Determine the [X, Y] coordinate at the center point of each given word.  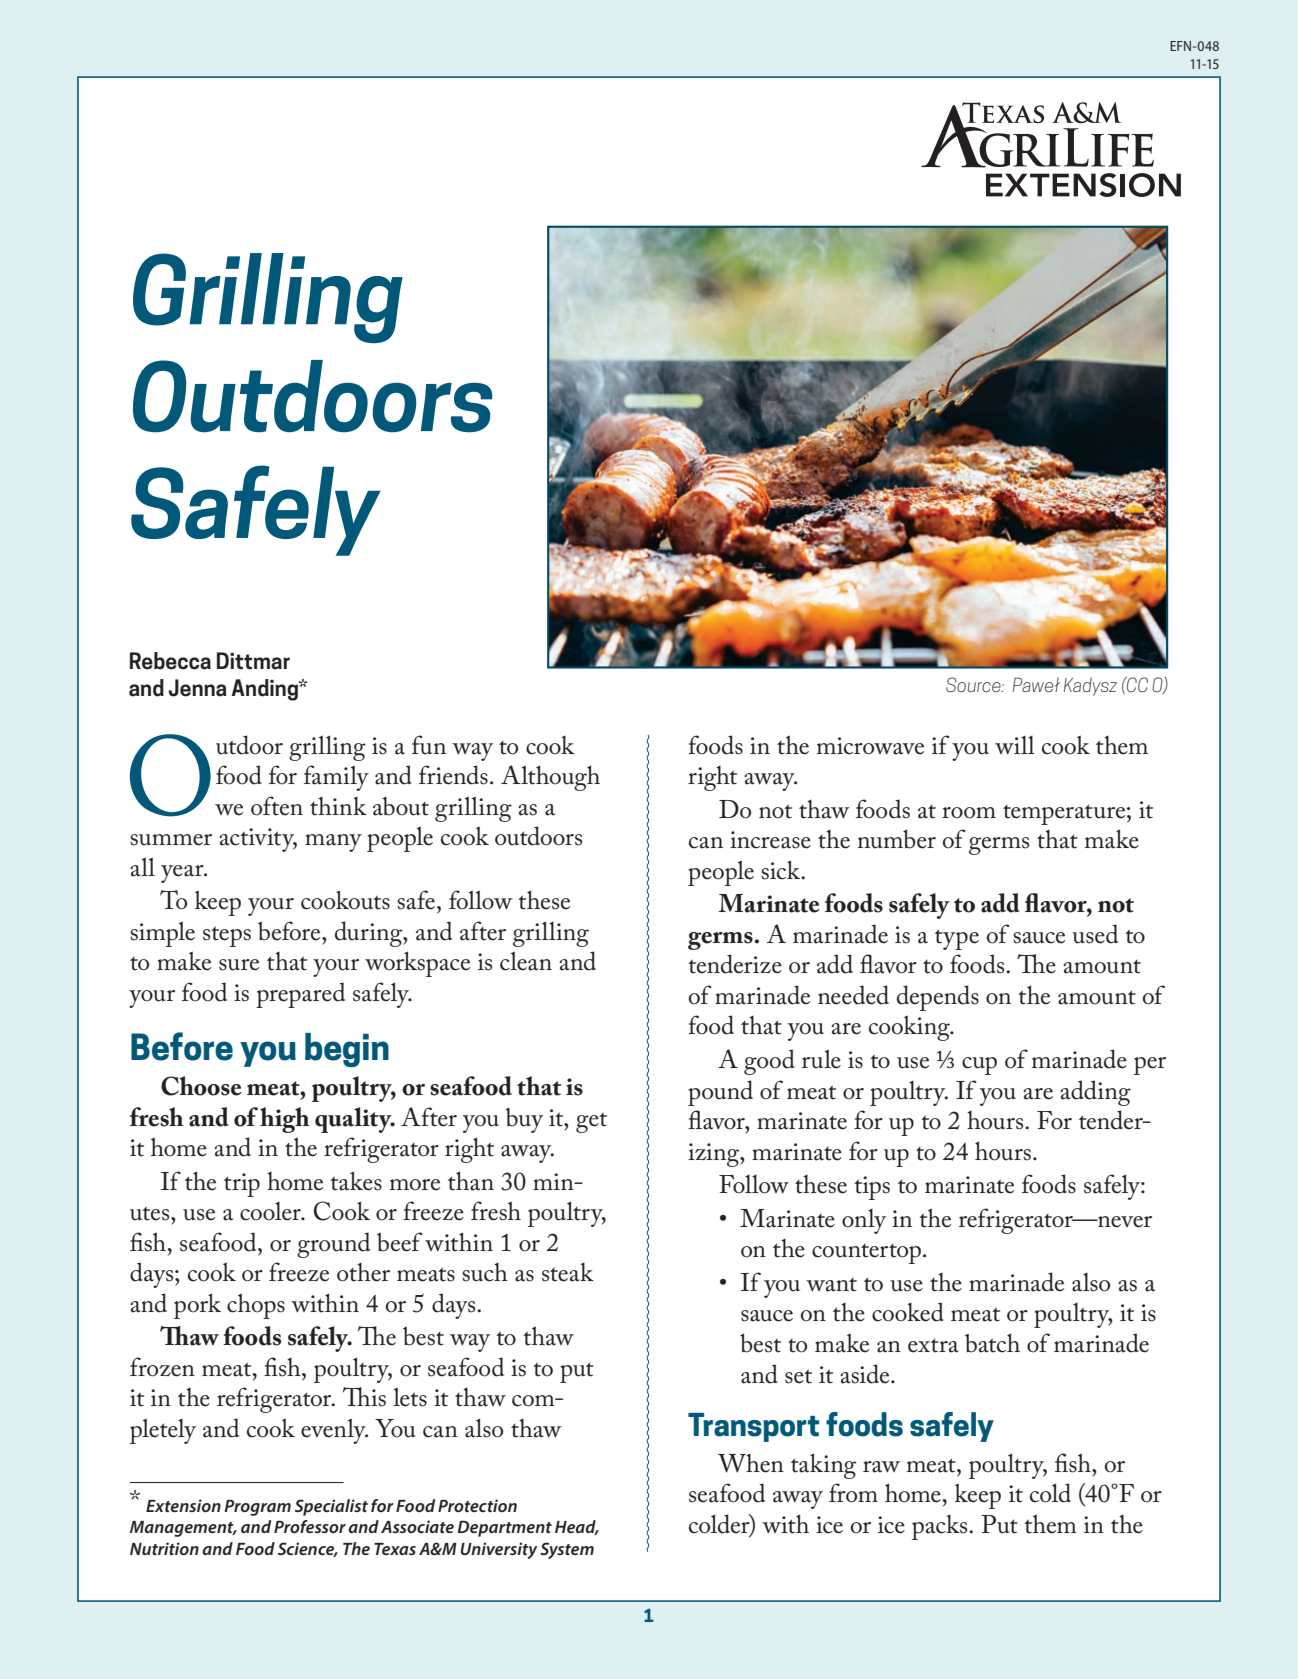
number [897, 839]
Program [257, 1507]
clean [526, 961]
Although [550, 778]
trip [242, 1185]
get [591, 1123]
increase [770, 840]
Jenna [197, 688]
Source [974, 684]
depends [938, 998]
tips [872, 1188]
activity [258, 840]
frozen [162, 1367]
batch [992, 1343]
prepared [300, 995]
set [798, 1377]
